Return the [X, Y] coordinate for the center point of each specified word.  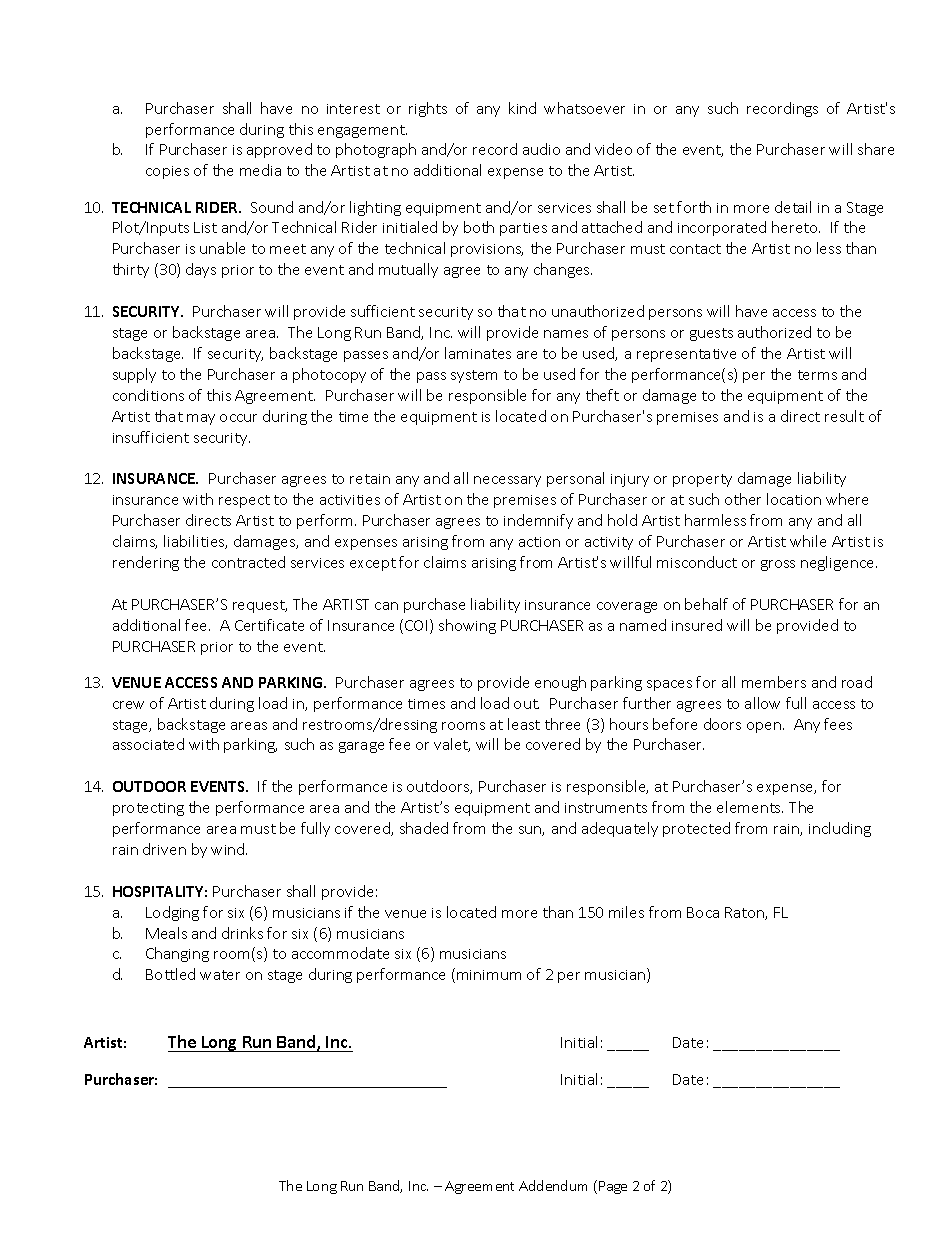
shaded [424, 828]
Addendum [553, 1185]
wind [229, 849]
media [260, 170]
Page [613, 1187]
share [876, 149]
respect [244, 501]
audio [541, 149]
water [220, 975]
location [794, 499]
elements [750, 807]
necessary [507, 481]
